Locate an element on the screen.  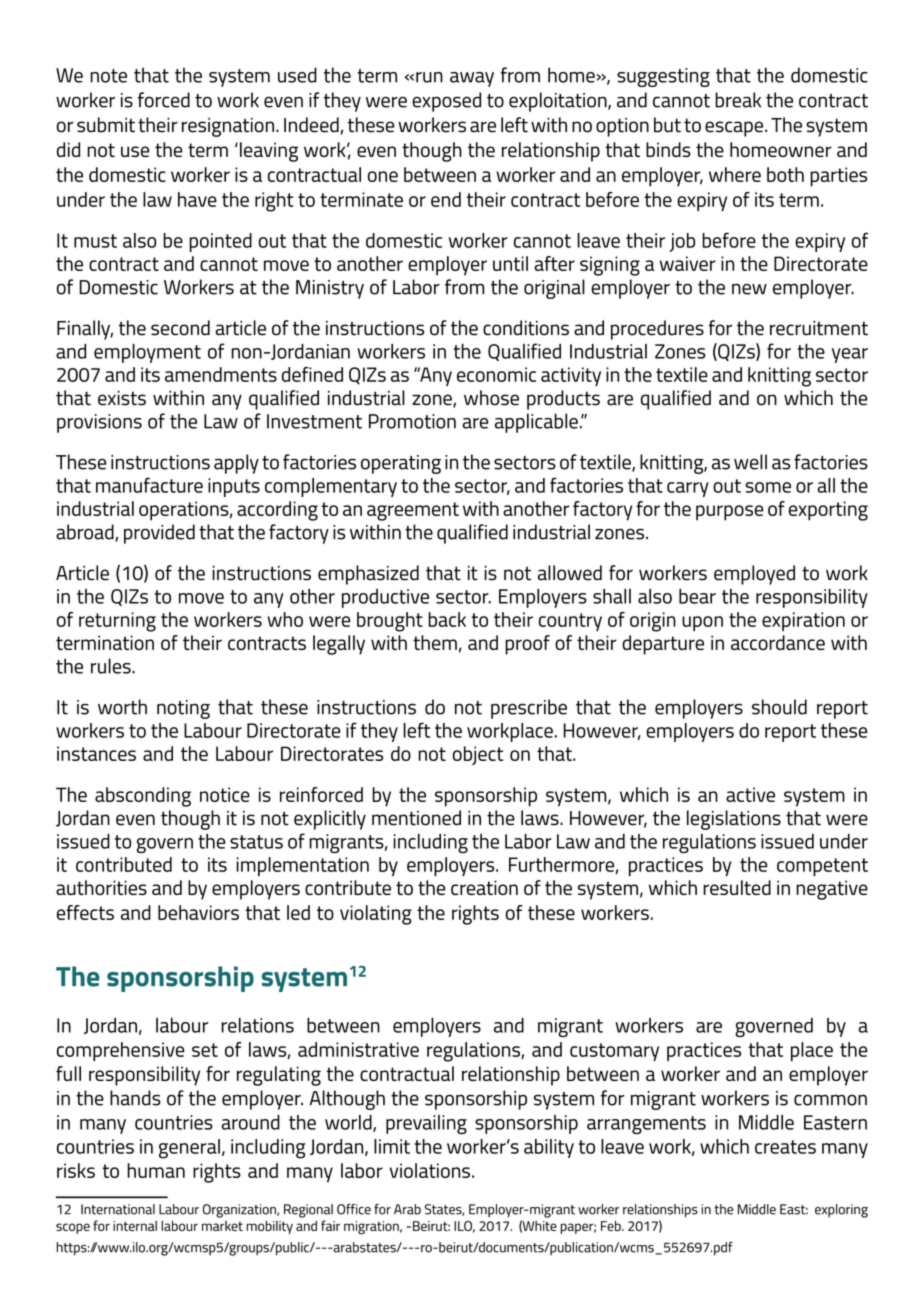
submit is located at coordinates (106, 125).
